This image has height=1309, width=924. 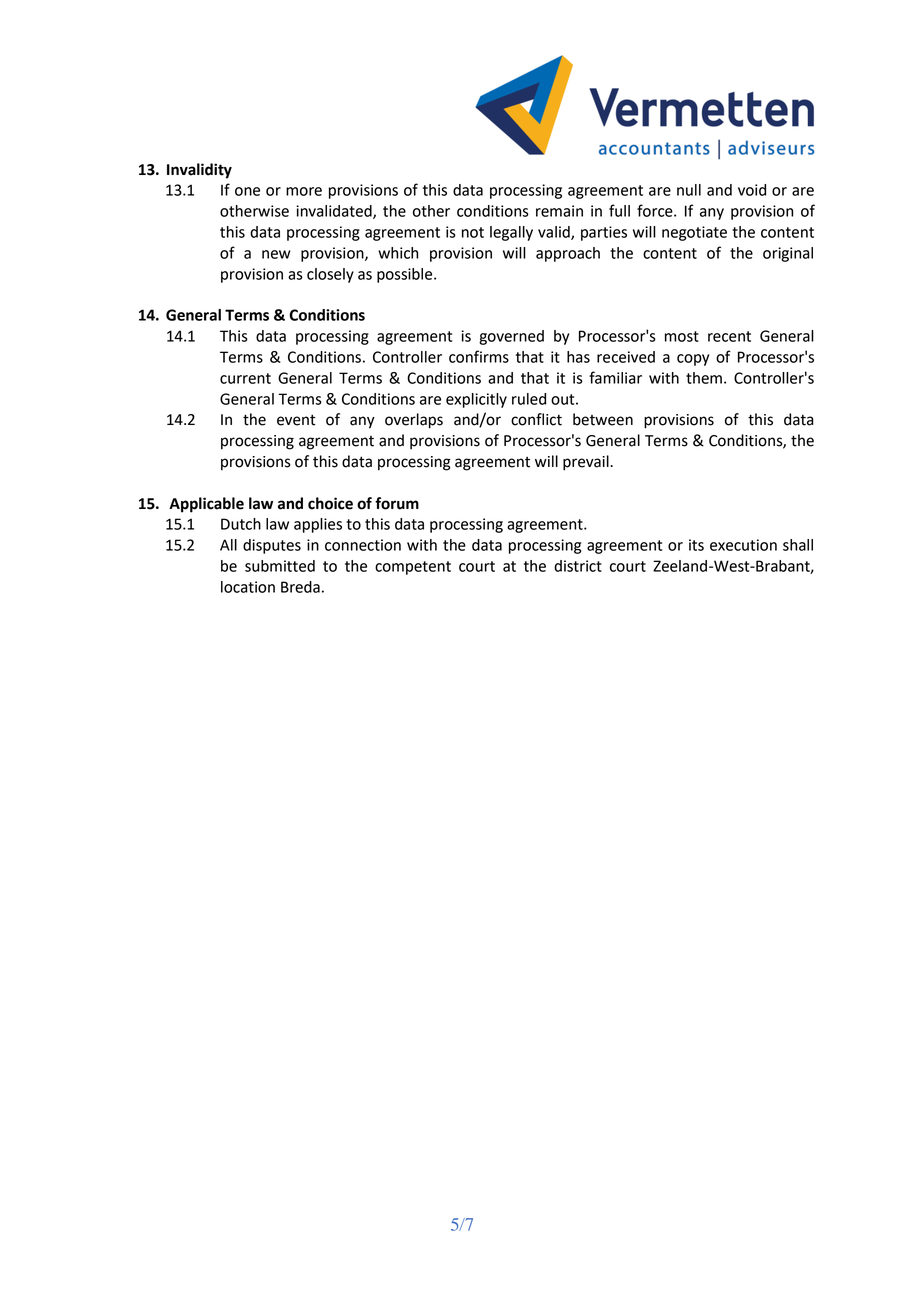 What do you see at coordinates (559, 211) in the image?
I see `remain` at bounding box center [559, 211].
